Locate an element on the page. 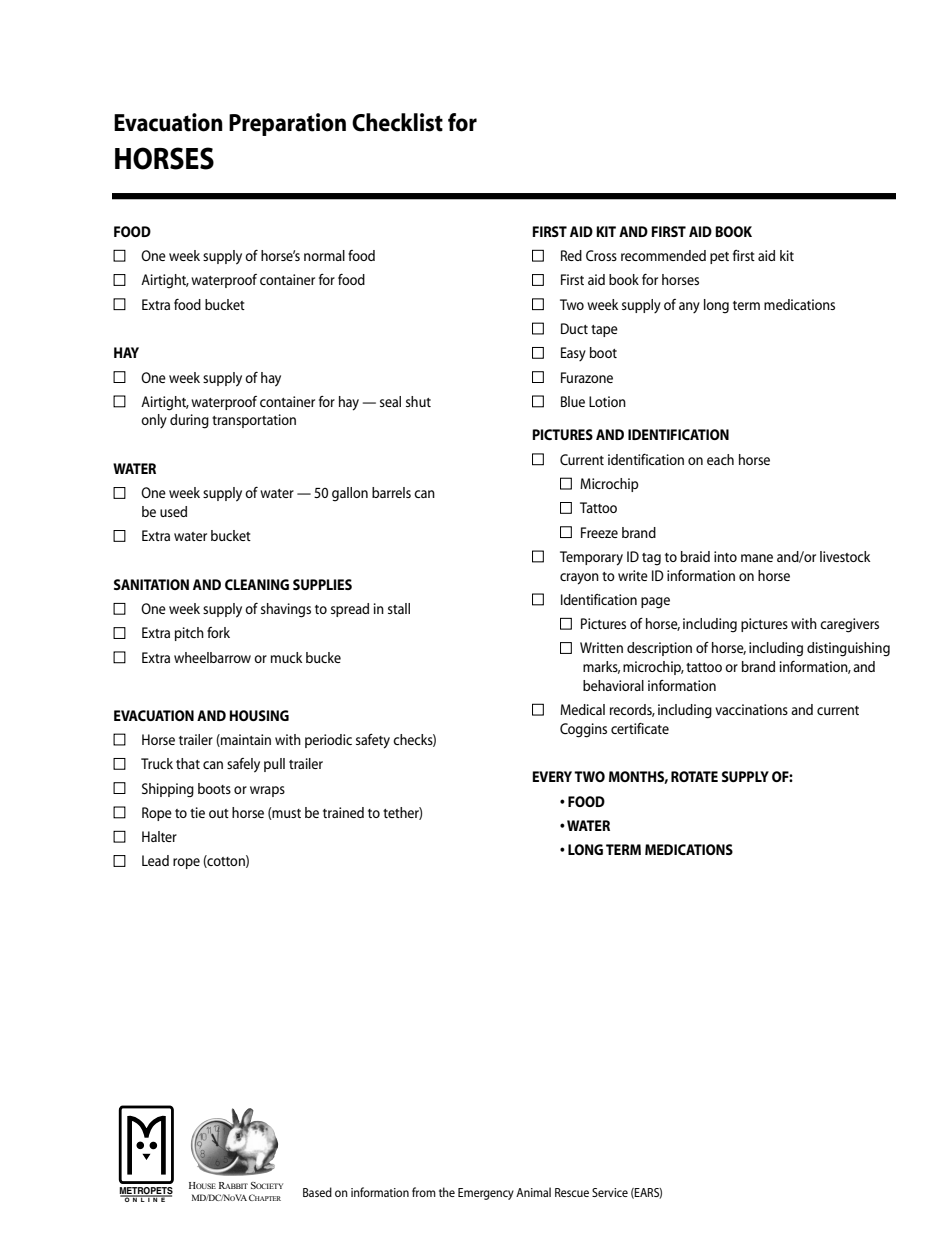  fork is located at coordinates (218, 632).
